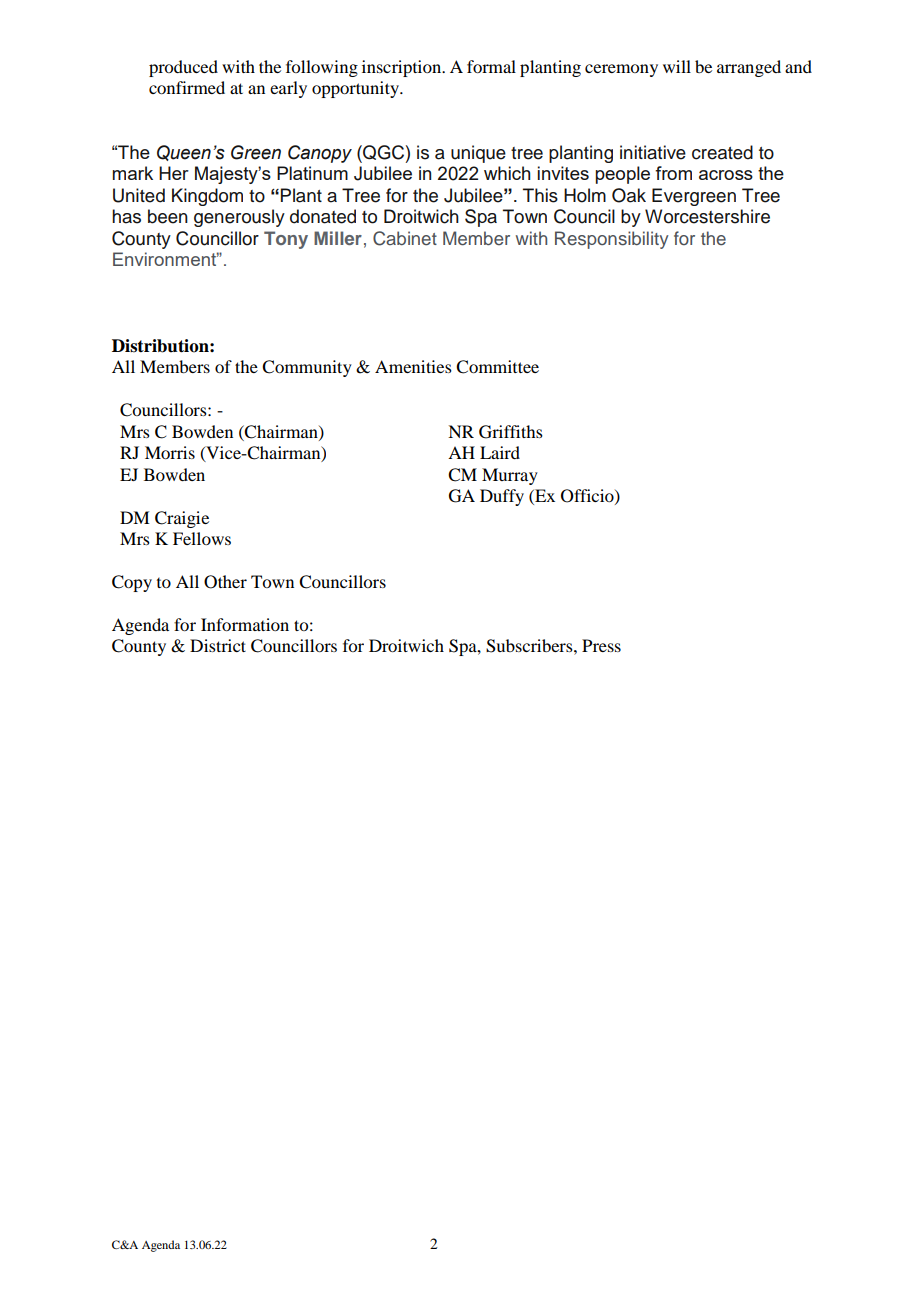 The width and height of the screenshot is (924, 1308). Describe the element at coordinates (510, 476) in the screenshot. I see `Murray` at that location.
